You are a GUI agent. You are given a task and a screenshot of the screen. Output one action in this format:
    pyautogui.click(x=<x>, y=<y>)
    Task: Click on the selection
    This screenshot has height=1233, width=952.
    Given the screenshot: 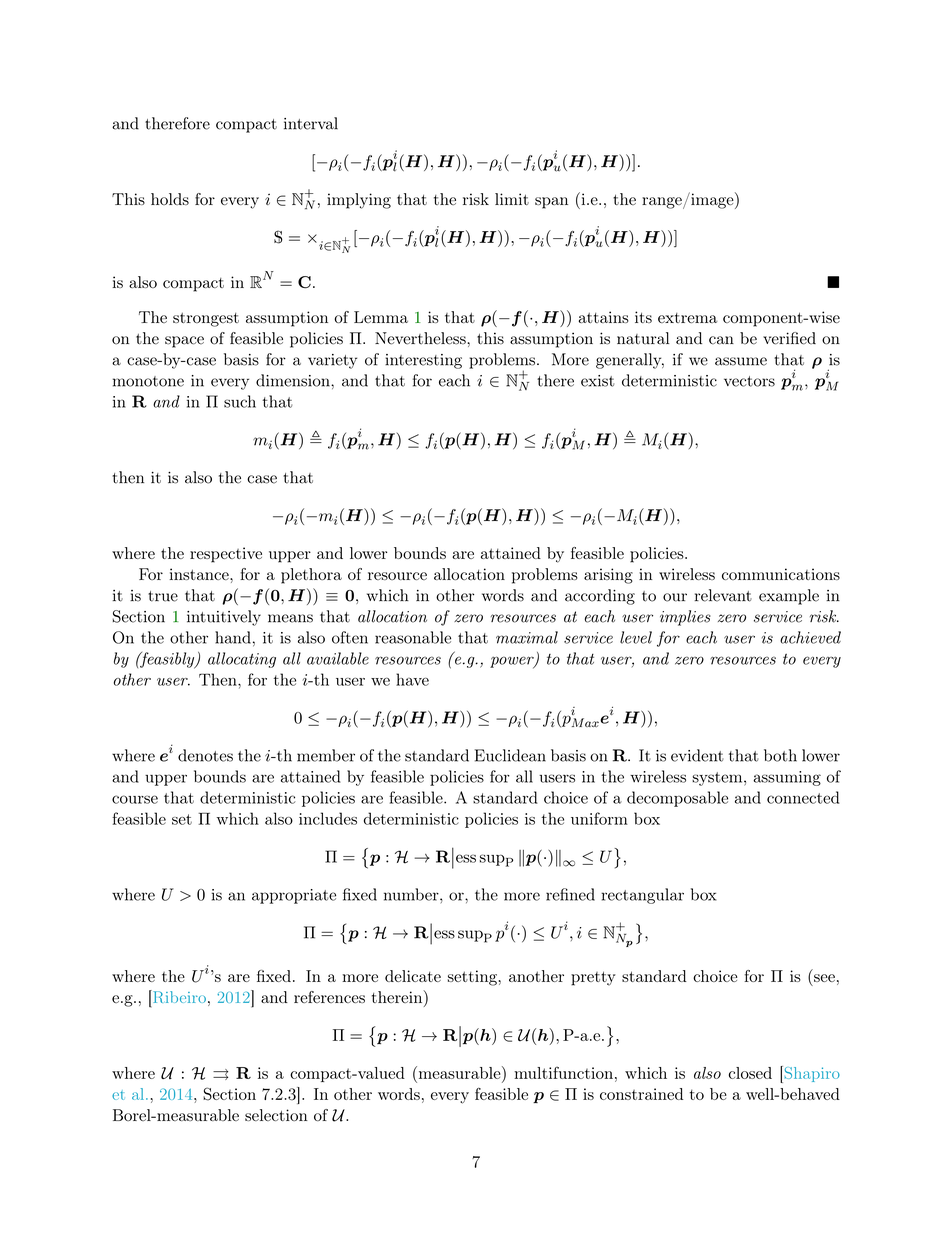 What is the action you would take?
    pyautogui.click(x=276, y=1115)
